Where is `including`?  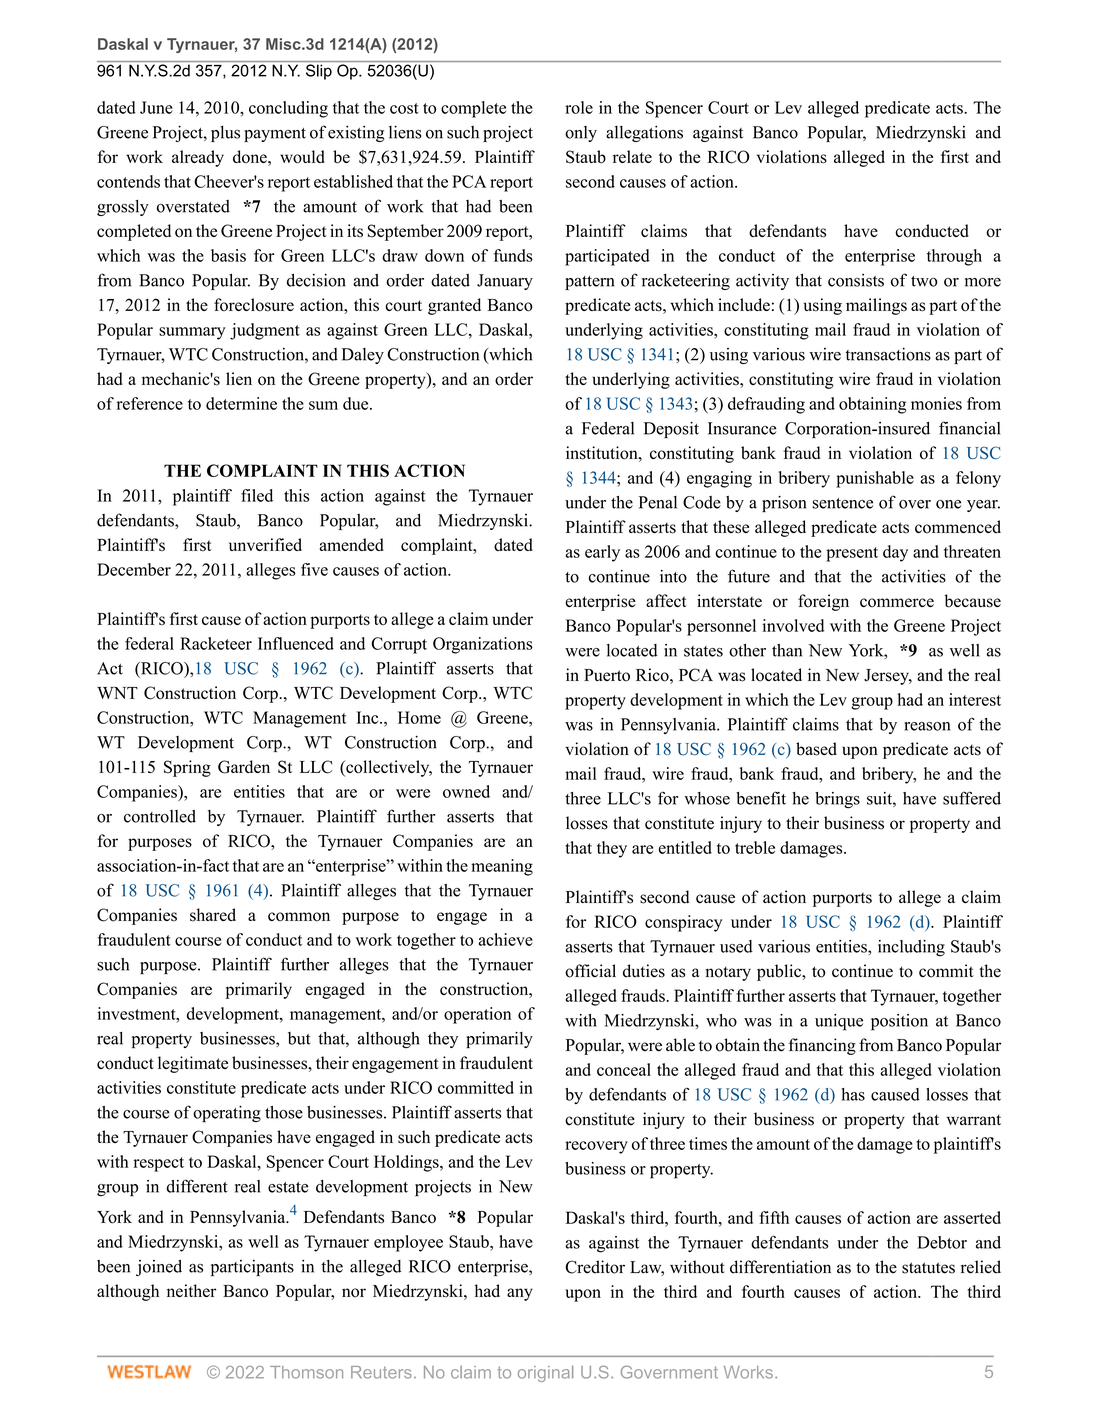
including is located at coordinates (911, 948).
